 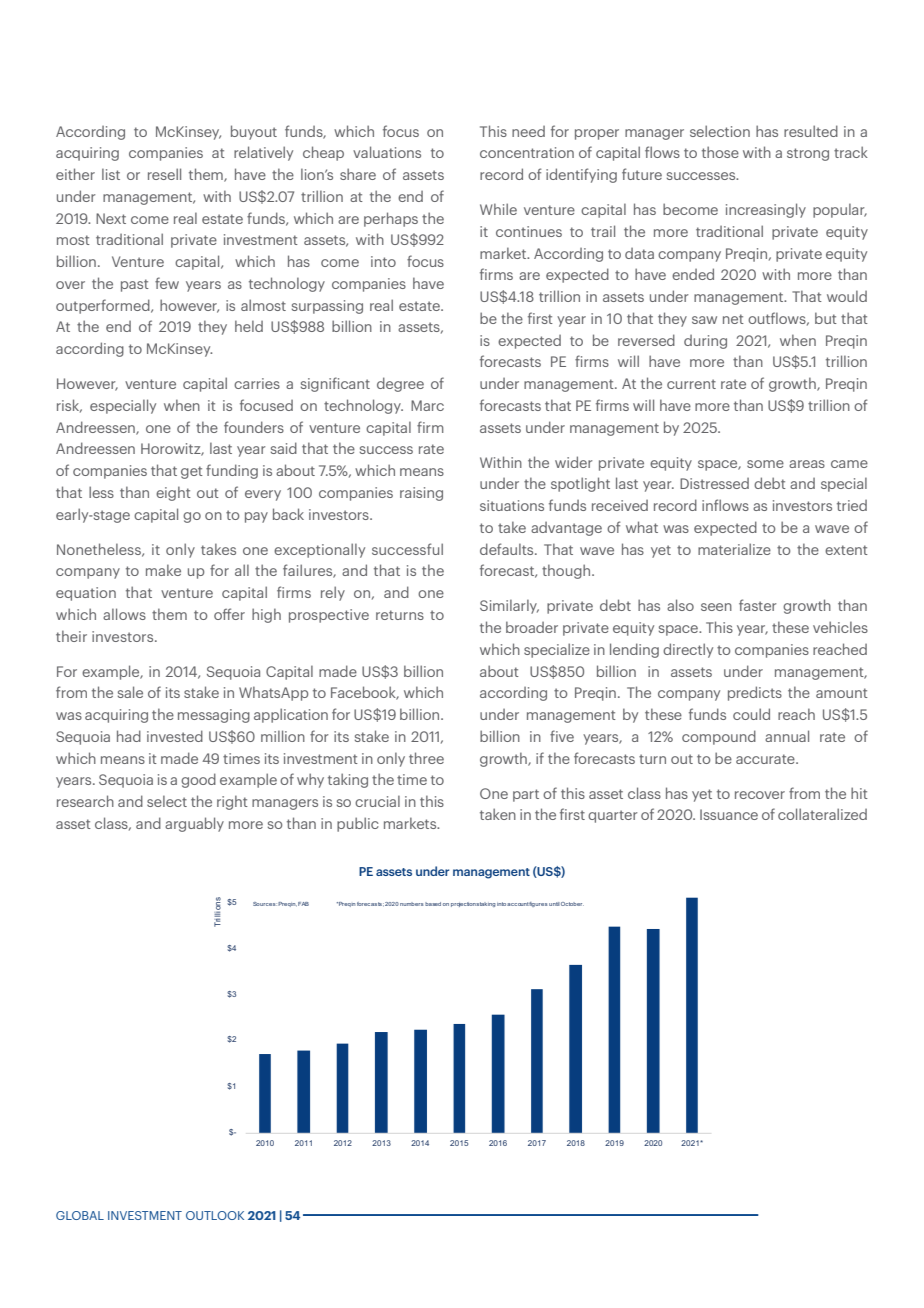 I want to click on GLOBAL, so click(x=80, y=1215).
